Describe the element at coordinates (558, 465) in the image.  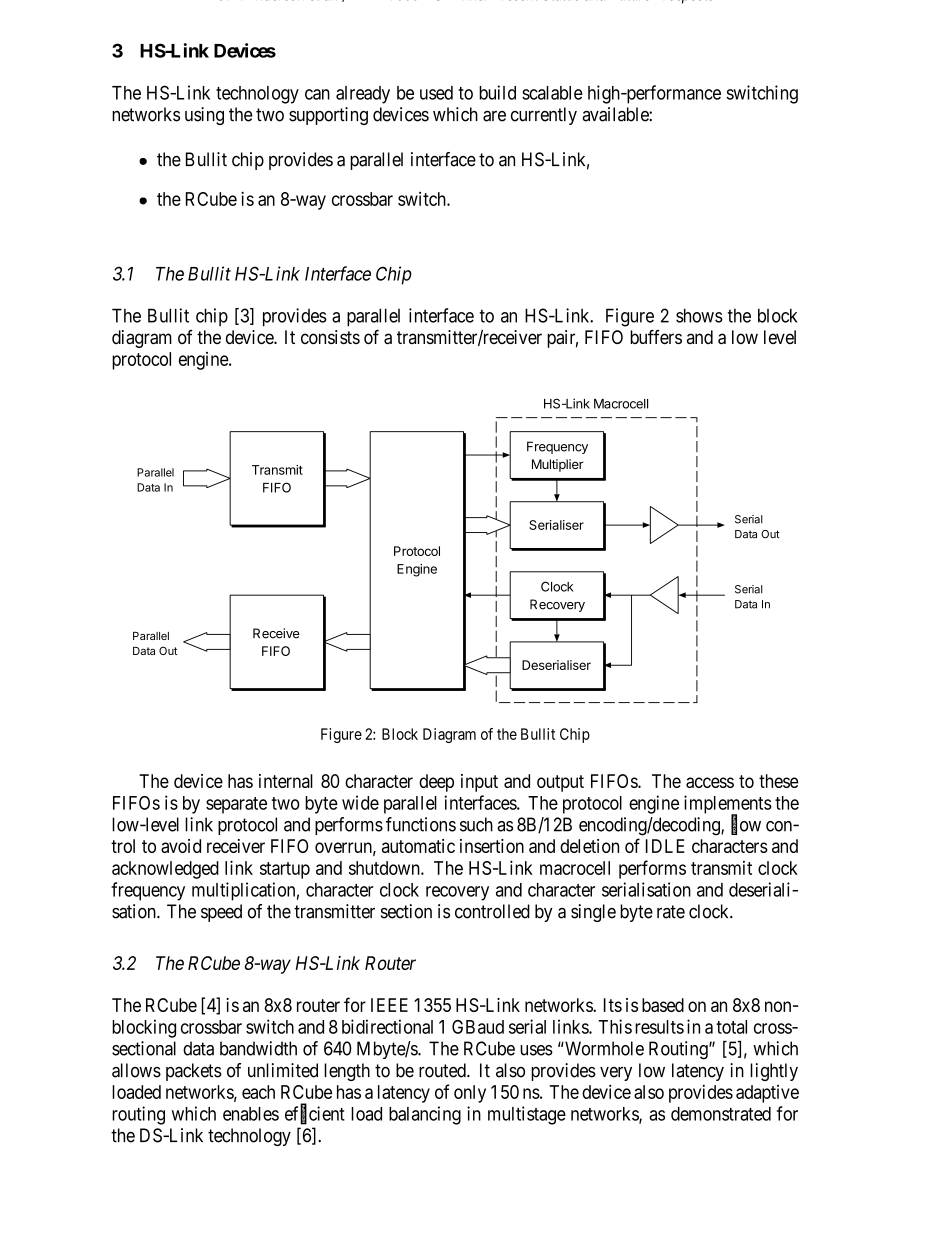
I see `Multiplier` at that location.
